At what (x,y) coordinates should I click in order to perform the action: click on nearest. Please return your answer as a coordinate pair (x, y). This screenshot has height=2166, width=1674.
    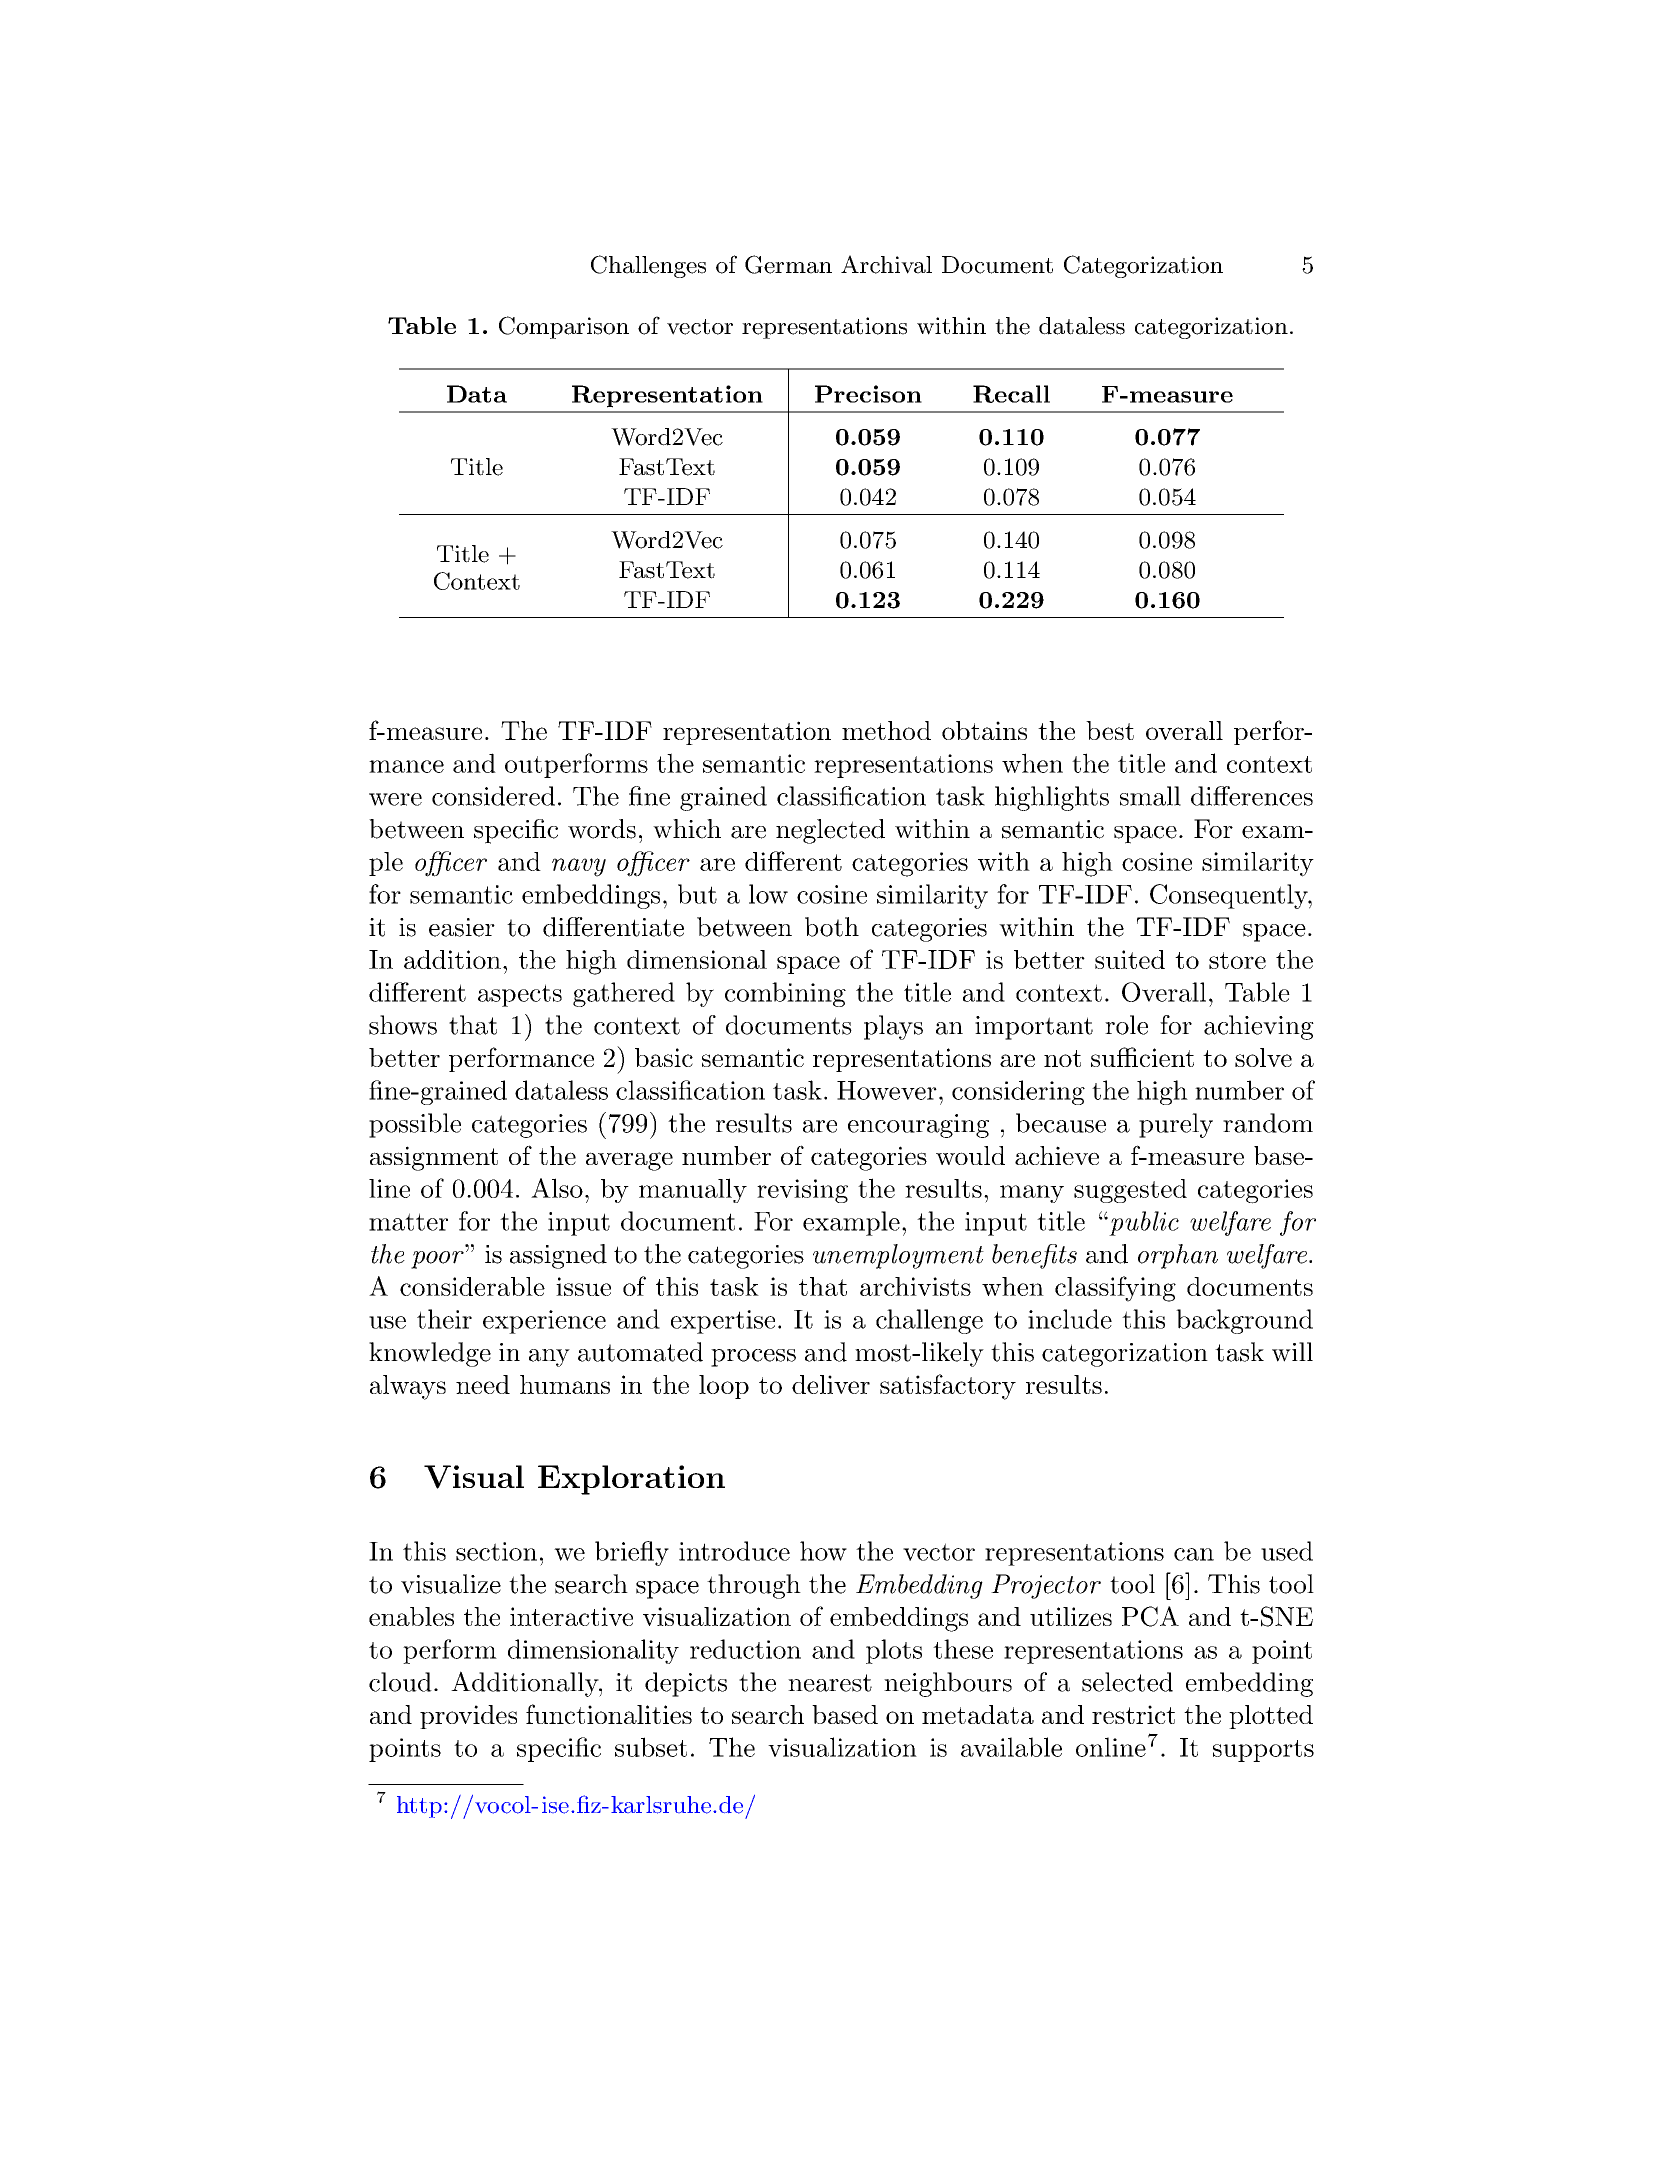
    Looking at the image, I should click on (830, 1683).
